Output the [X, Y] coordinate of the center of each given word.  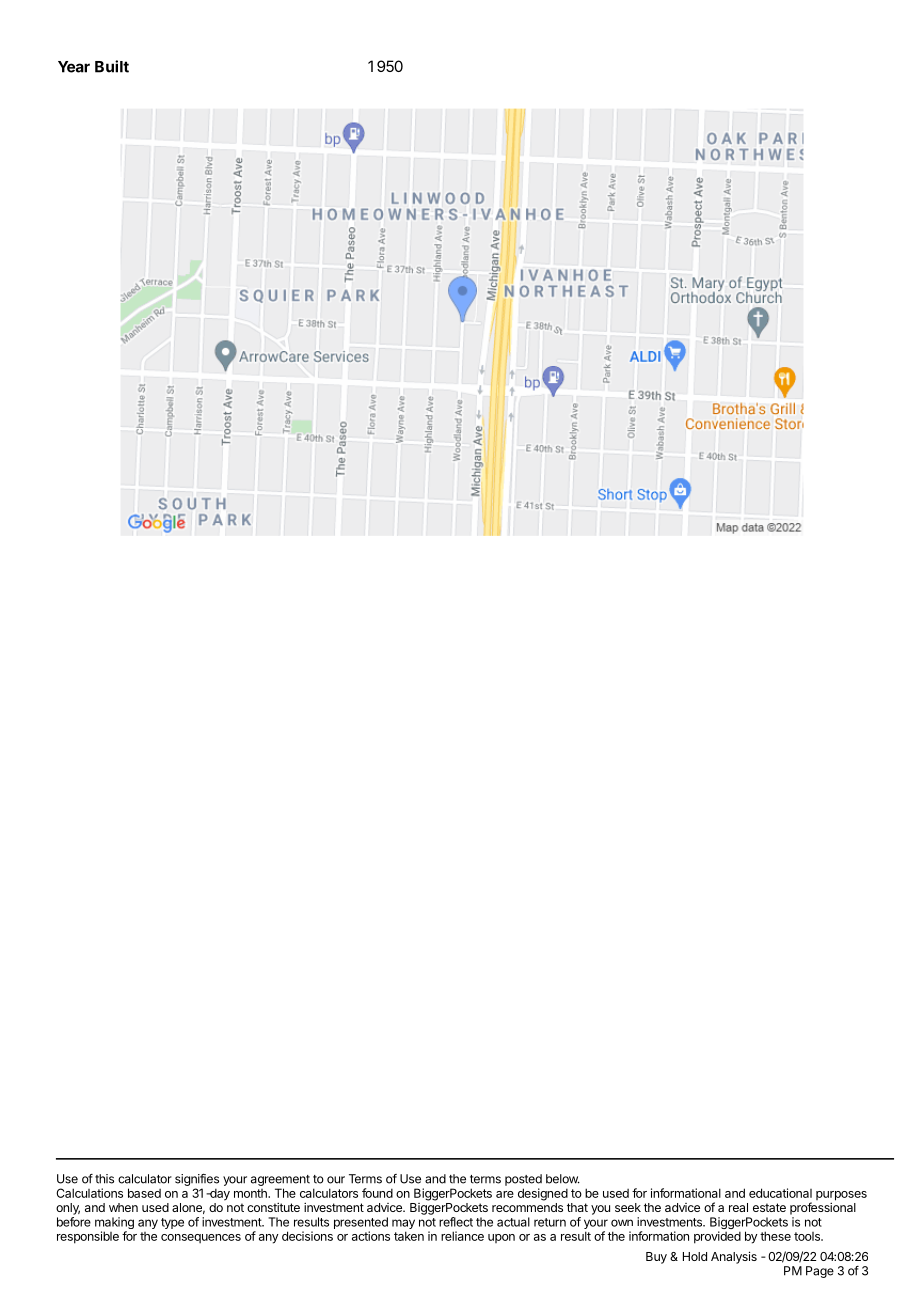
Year [74, 67]
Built [112, 66]
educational [780, 1193]
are [505, 1194]
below [563, 1179]
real [738, 1207]
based [144, 1193]
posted [523, 1180]
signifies [197, 1181]
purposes [841, 1197]
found [377, 1193]
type [172, 1223]
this [104, 1179]
